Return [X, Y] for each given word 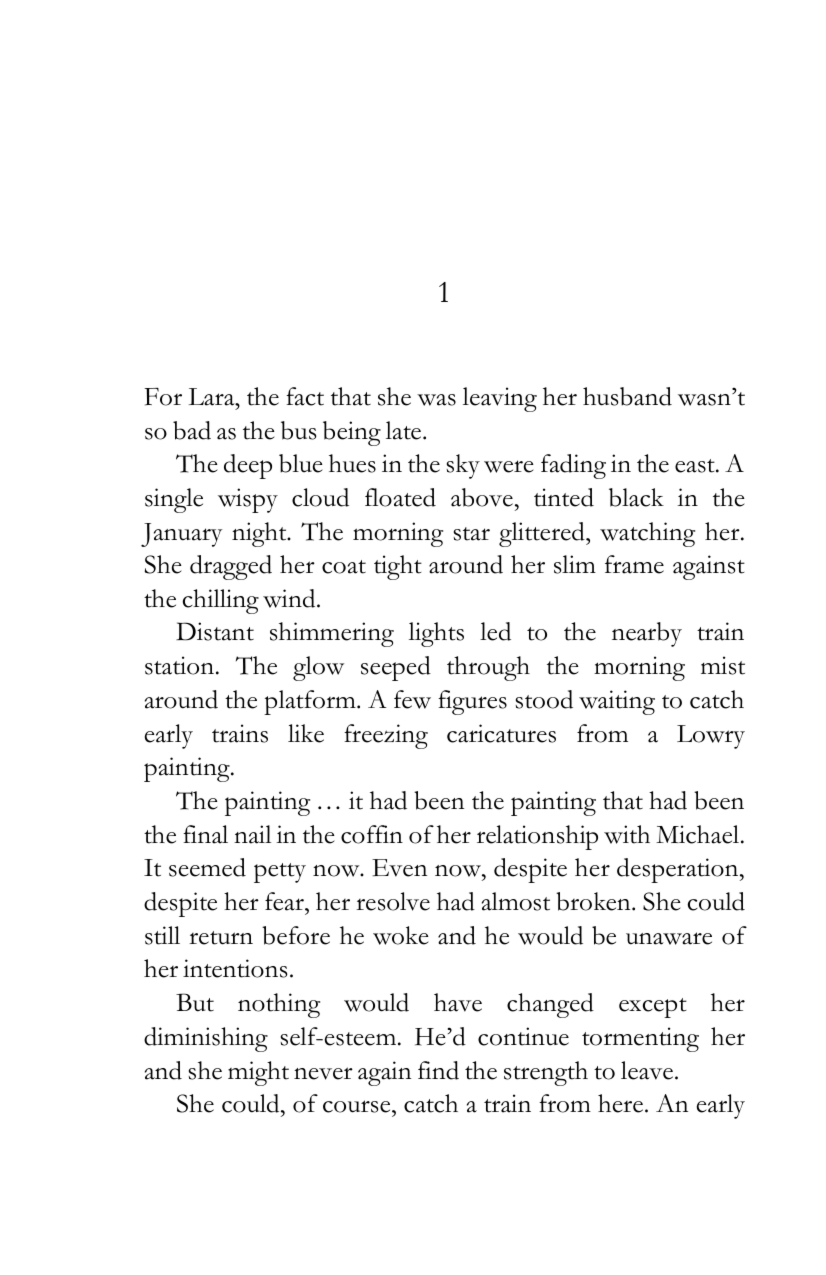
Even [399, 868]
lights [436, 634]
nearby [647, 634]
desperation [679, 870]
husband [627, 396]
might [258, 1073]
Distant [215, 631]
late [405, 430]
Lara [213, 397]
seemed [207, 867]
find [438, 1070]
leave [647, 1070]
